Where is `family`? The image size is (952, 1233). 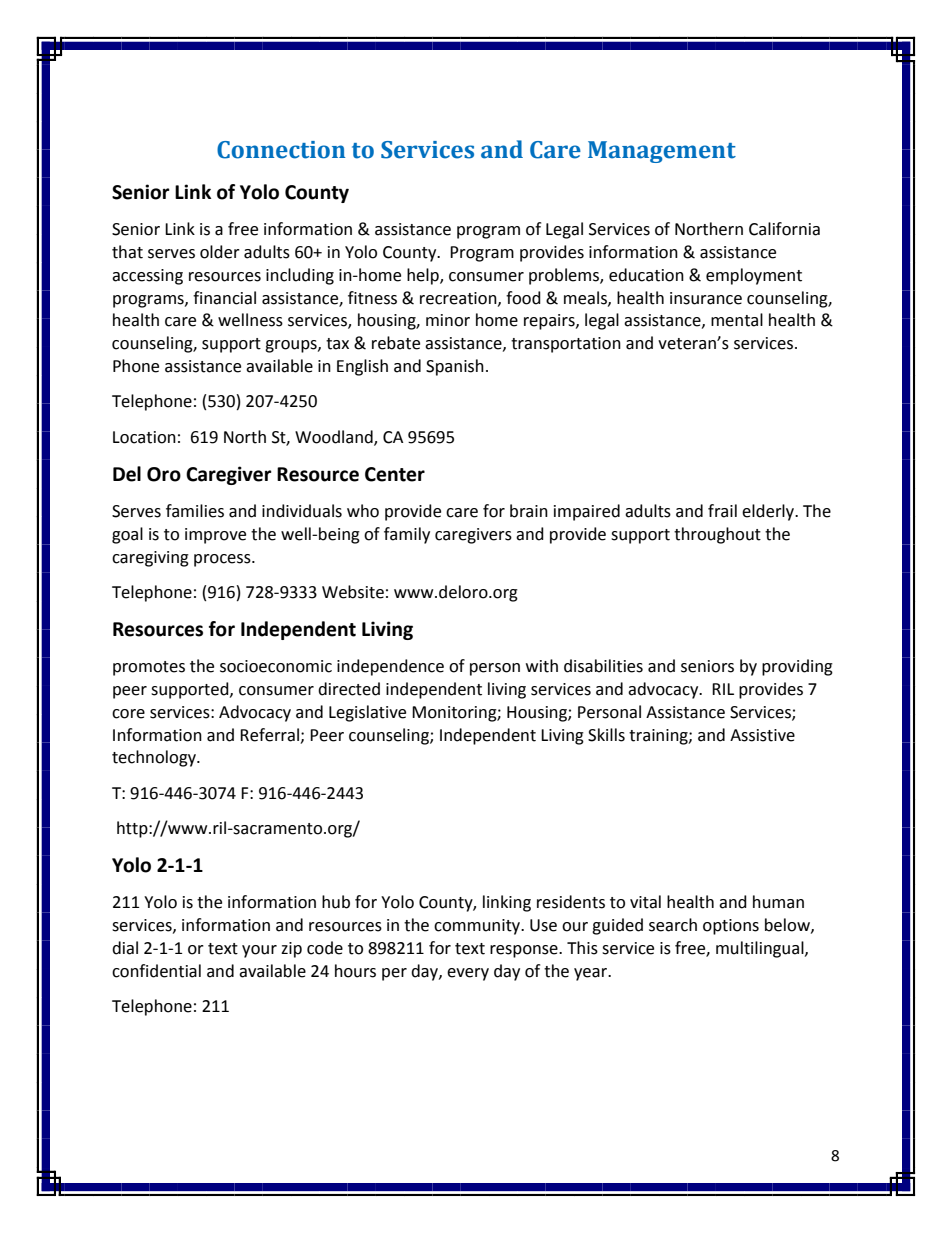
family is located at coordinates (407, 535).
